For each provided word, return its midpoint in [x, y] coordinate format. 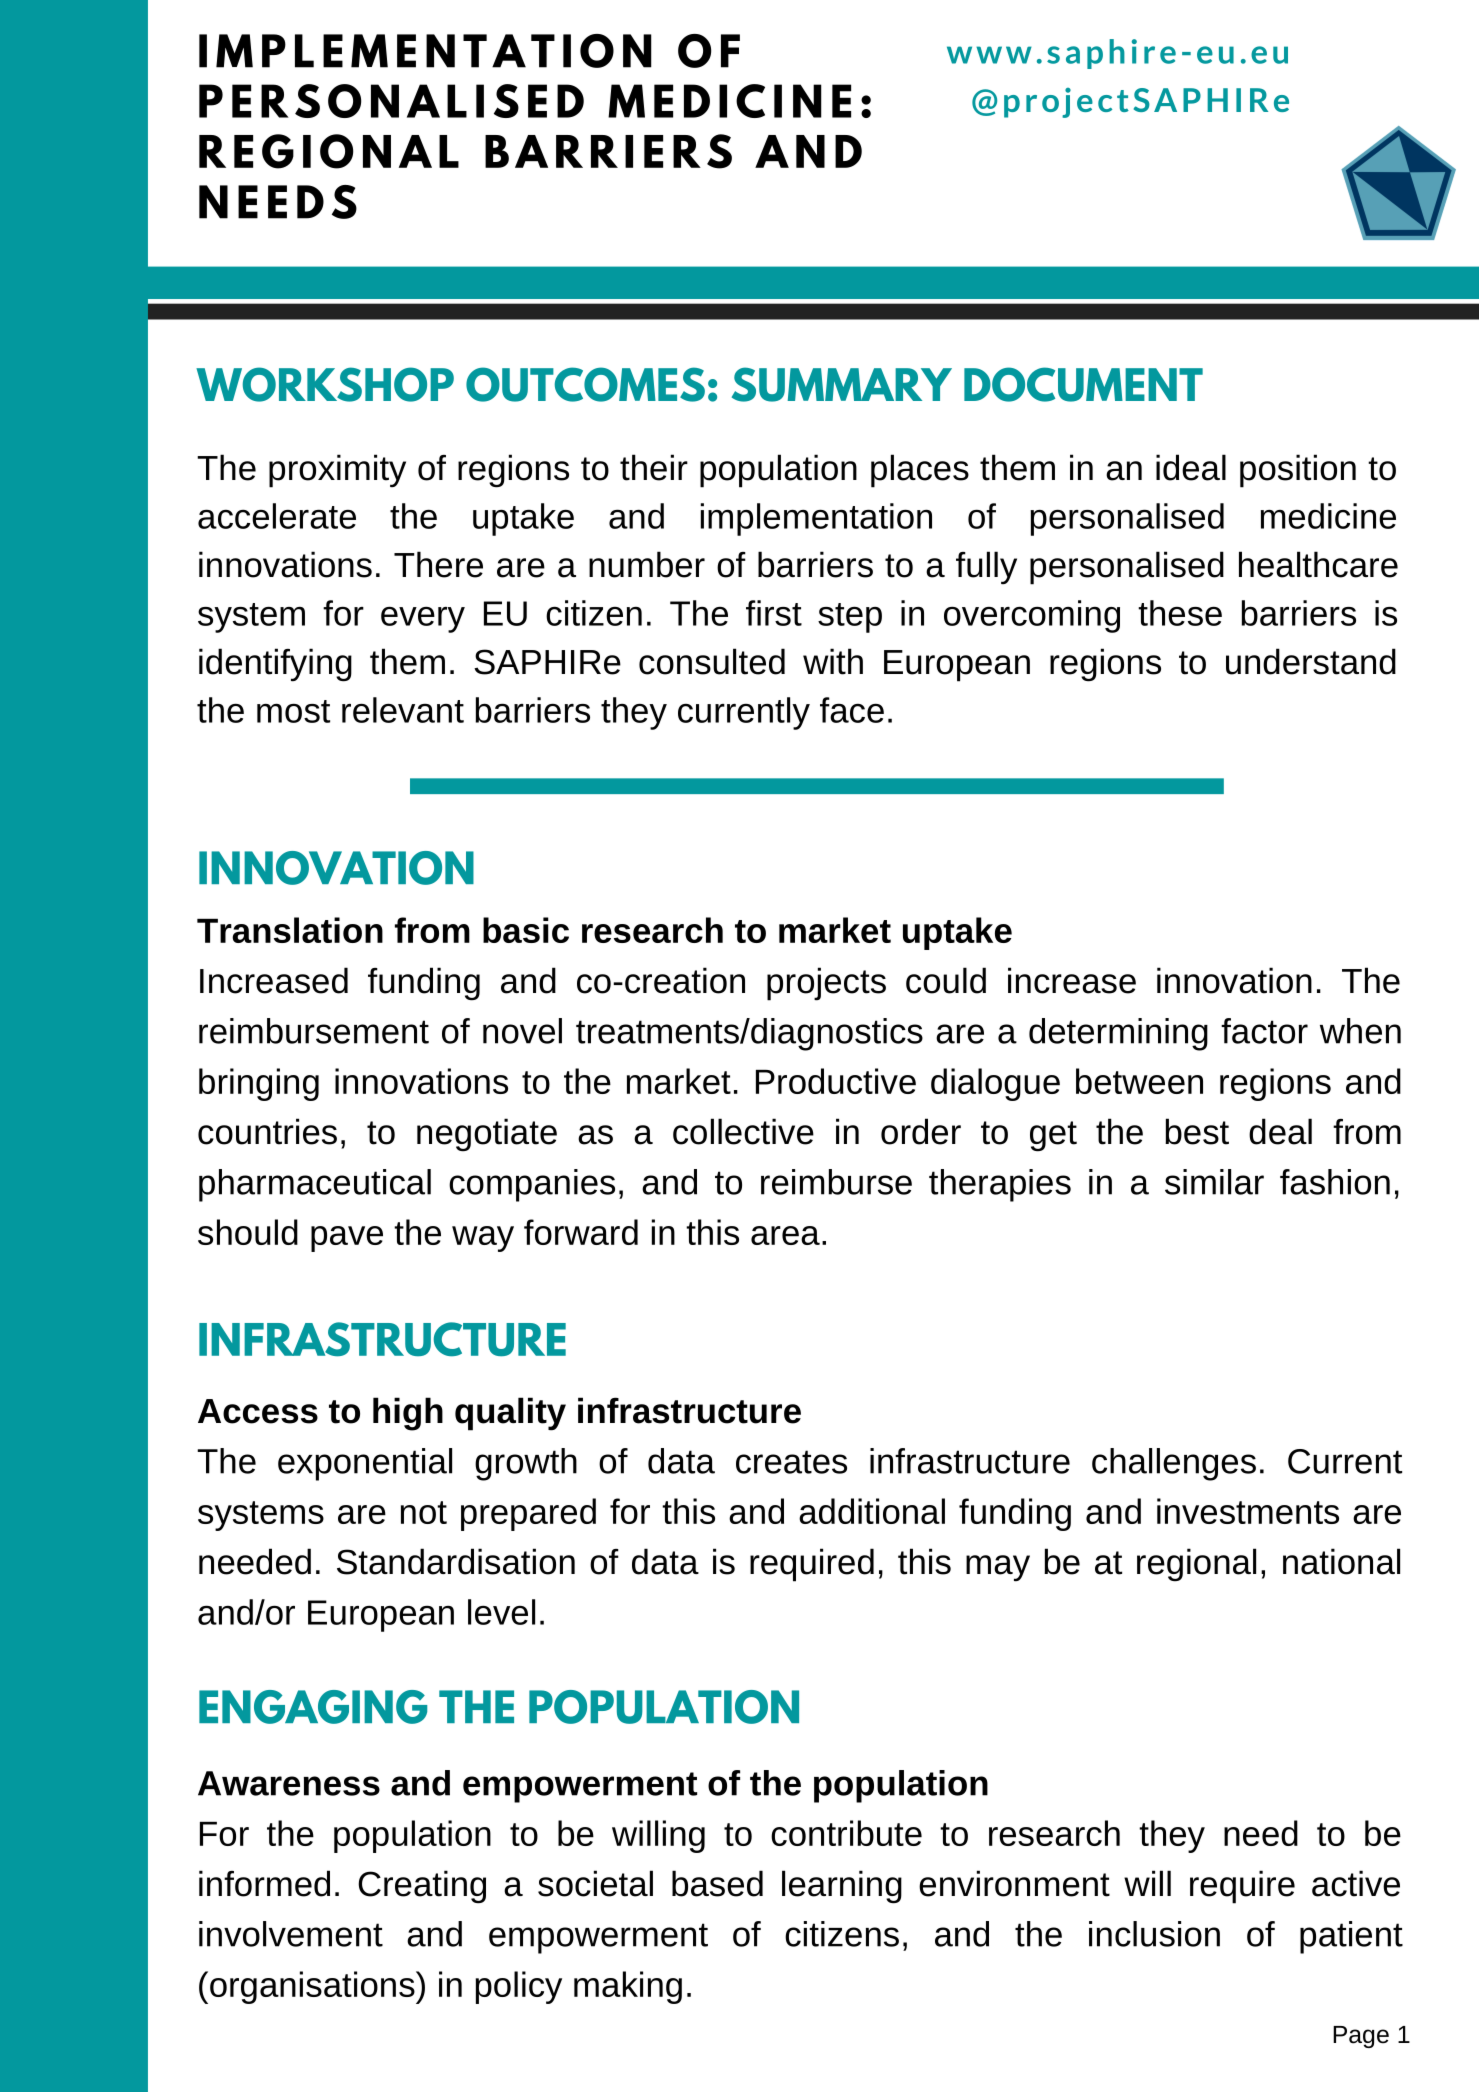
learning [842, 1887]
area [785, 1235]
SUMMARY [842, 384]
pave [347, 1239]
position [1298, 471]
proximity [337, 471]
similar [1214, 1182]
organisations [313, 1987]
